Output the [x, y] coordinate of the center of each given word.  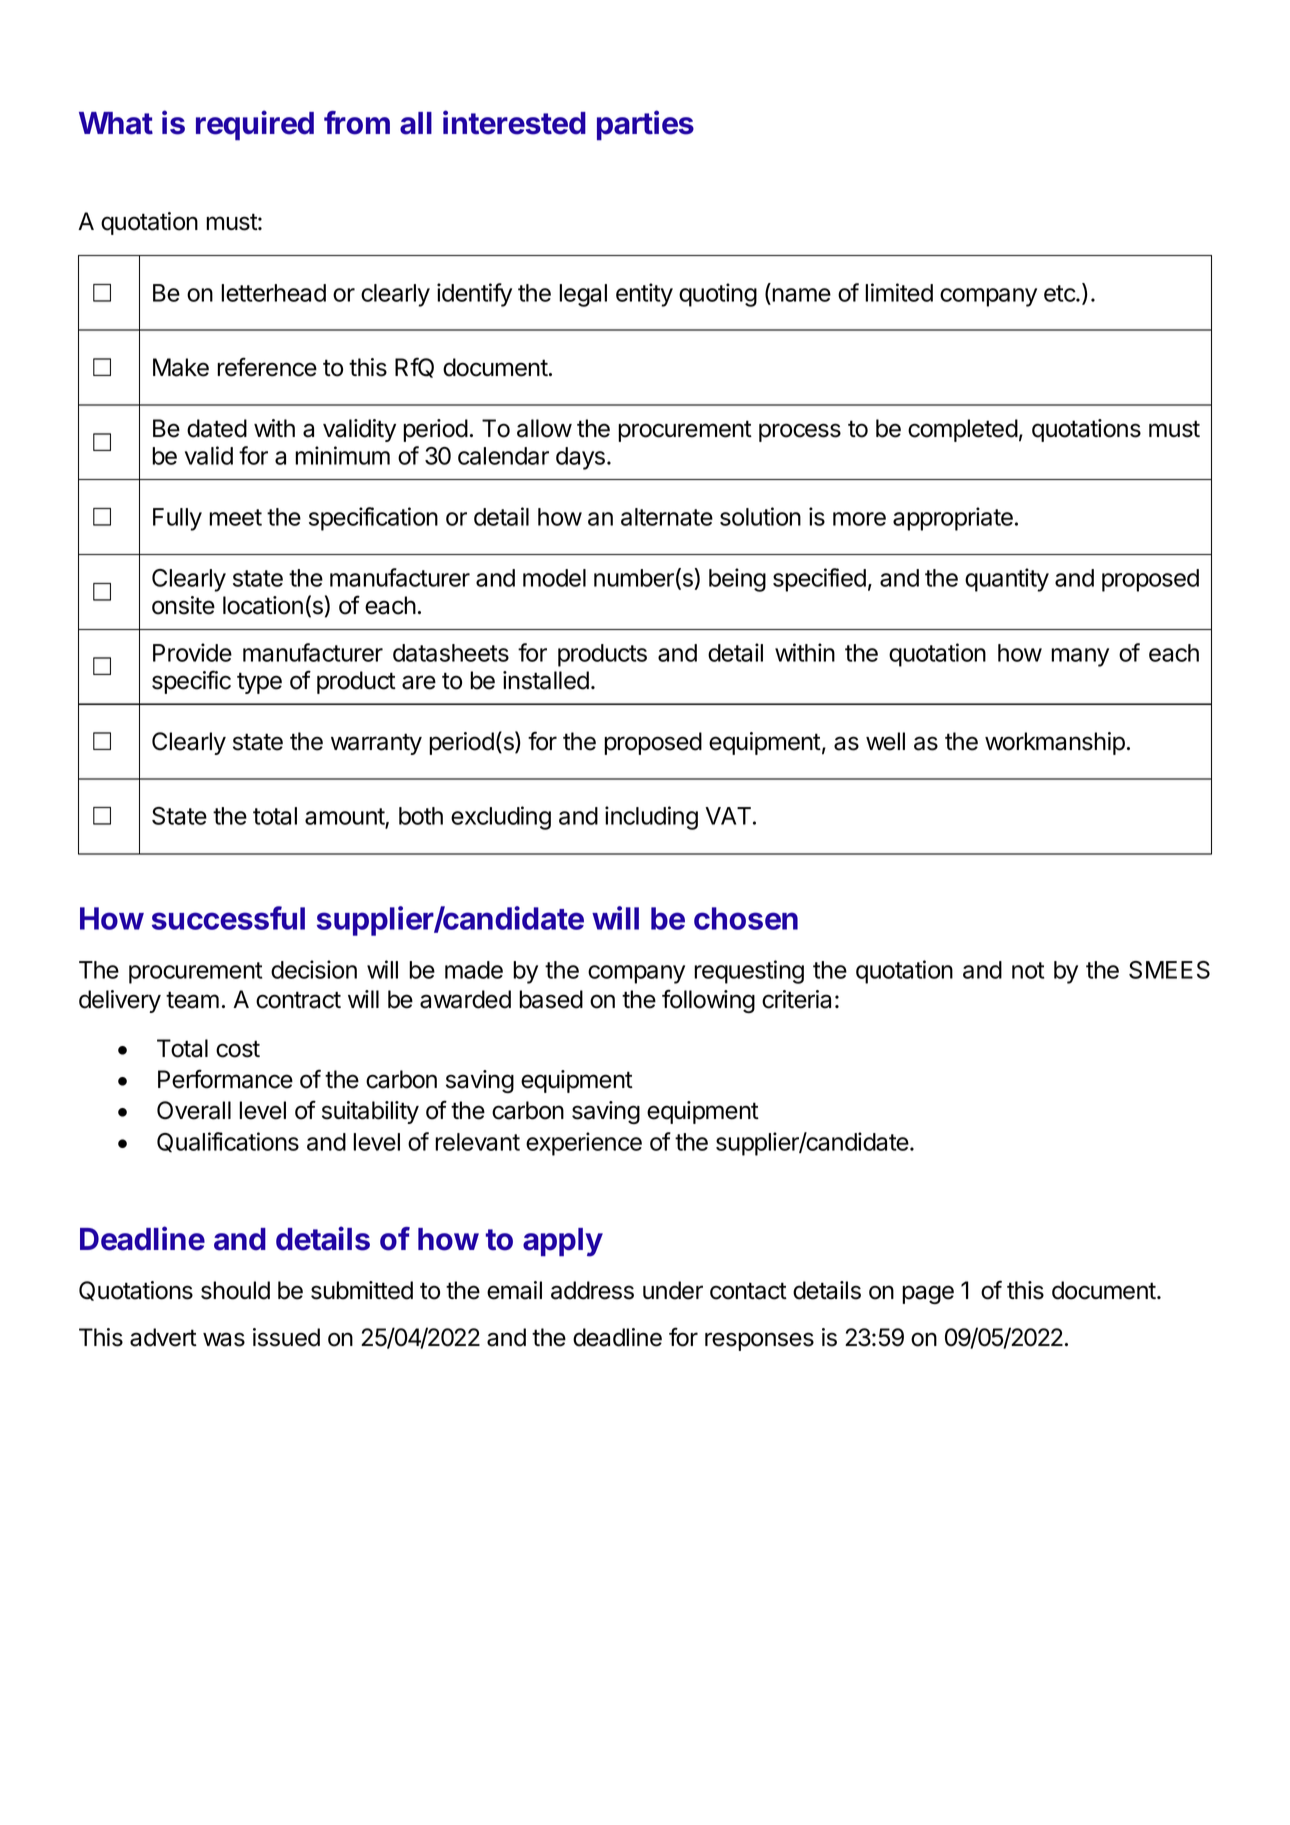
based [551, 999]
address [592, 1290]
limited [899, 292]
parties [645, 125]
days [580, 458]
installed [546, 680]
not [1028, 970]
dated [217, 428]
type [259, 683]
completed [963, 430]
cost [238, 1049]
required [255, 125]
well [885, 741]
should [235, 1290]
